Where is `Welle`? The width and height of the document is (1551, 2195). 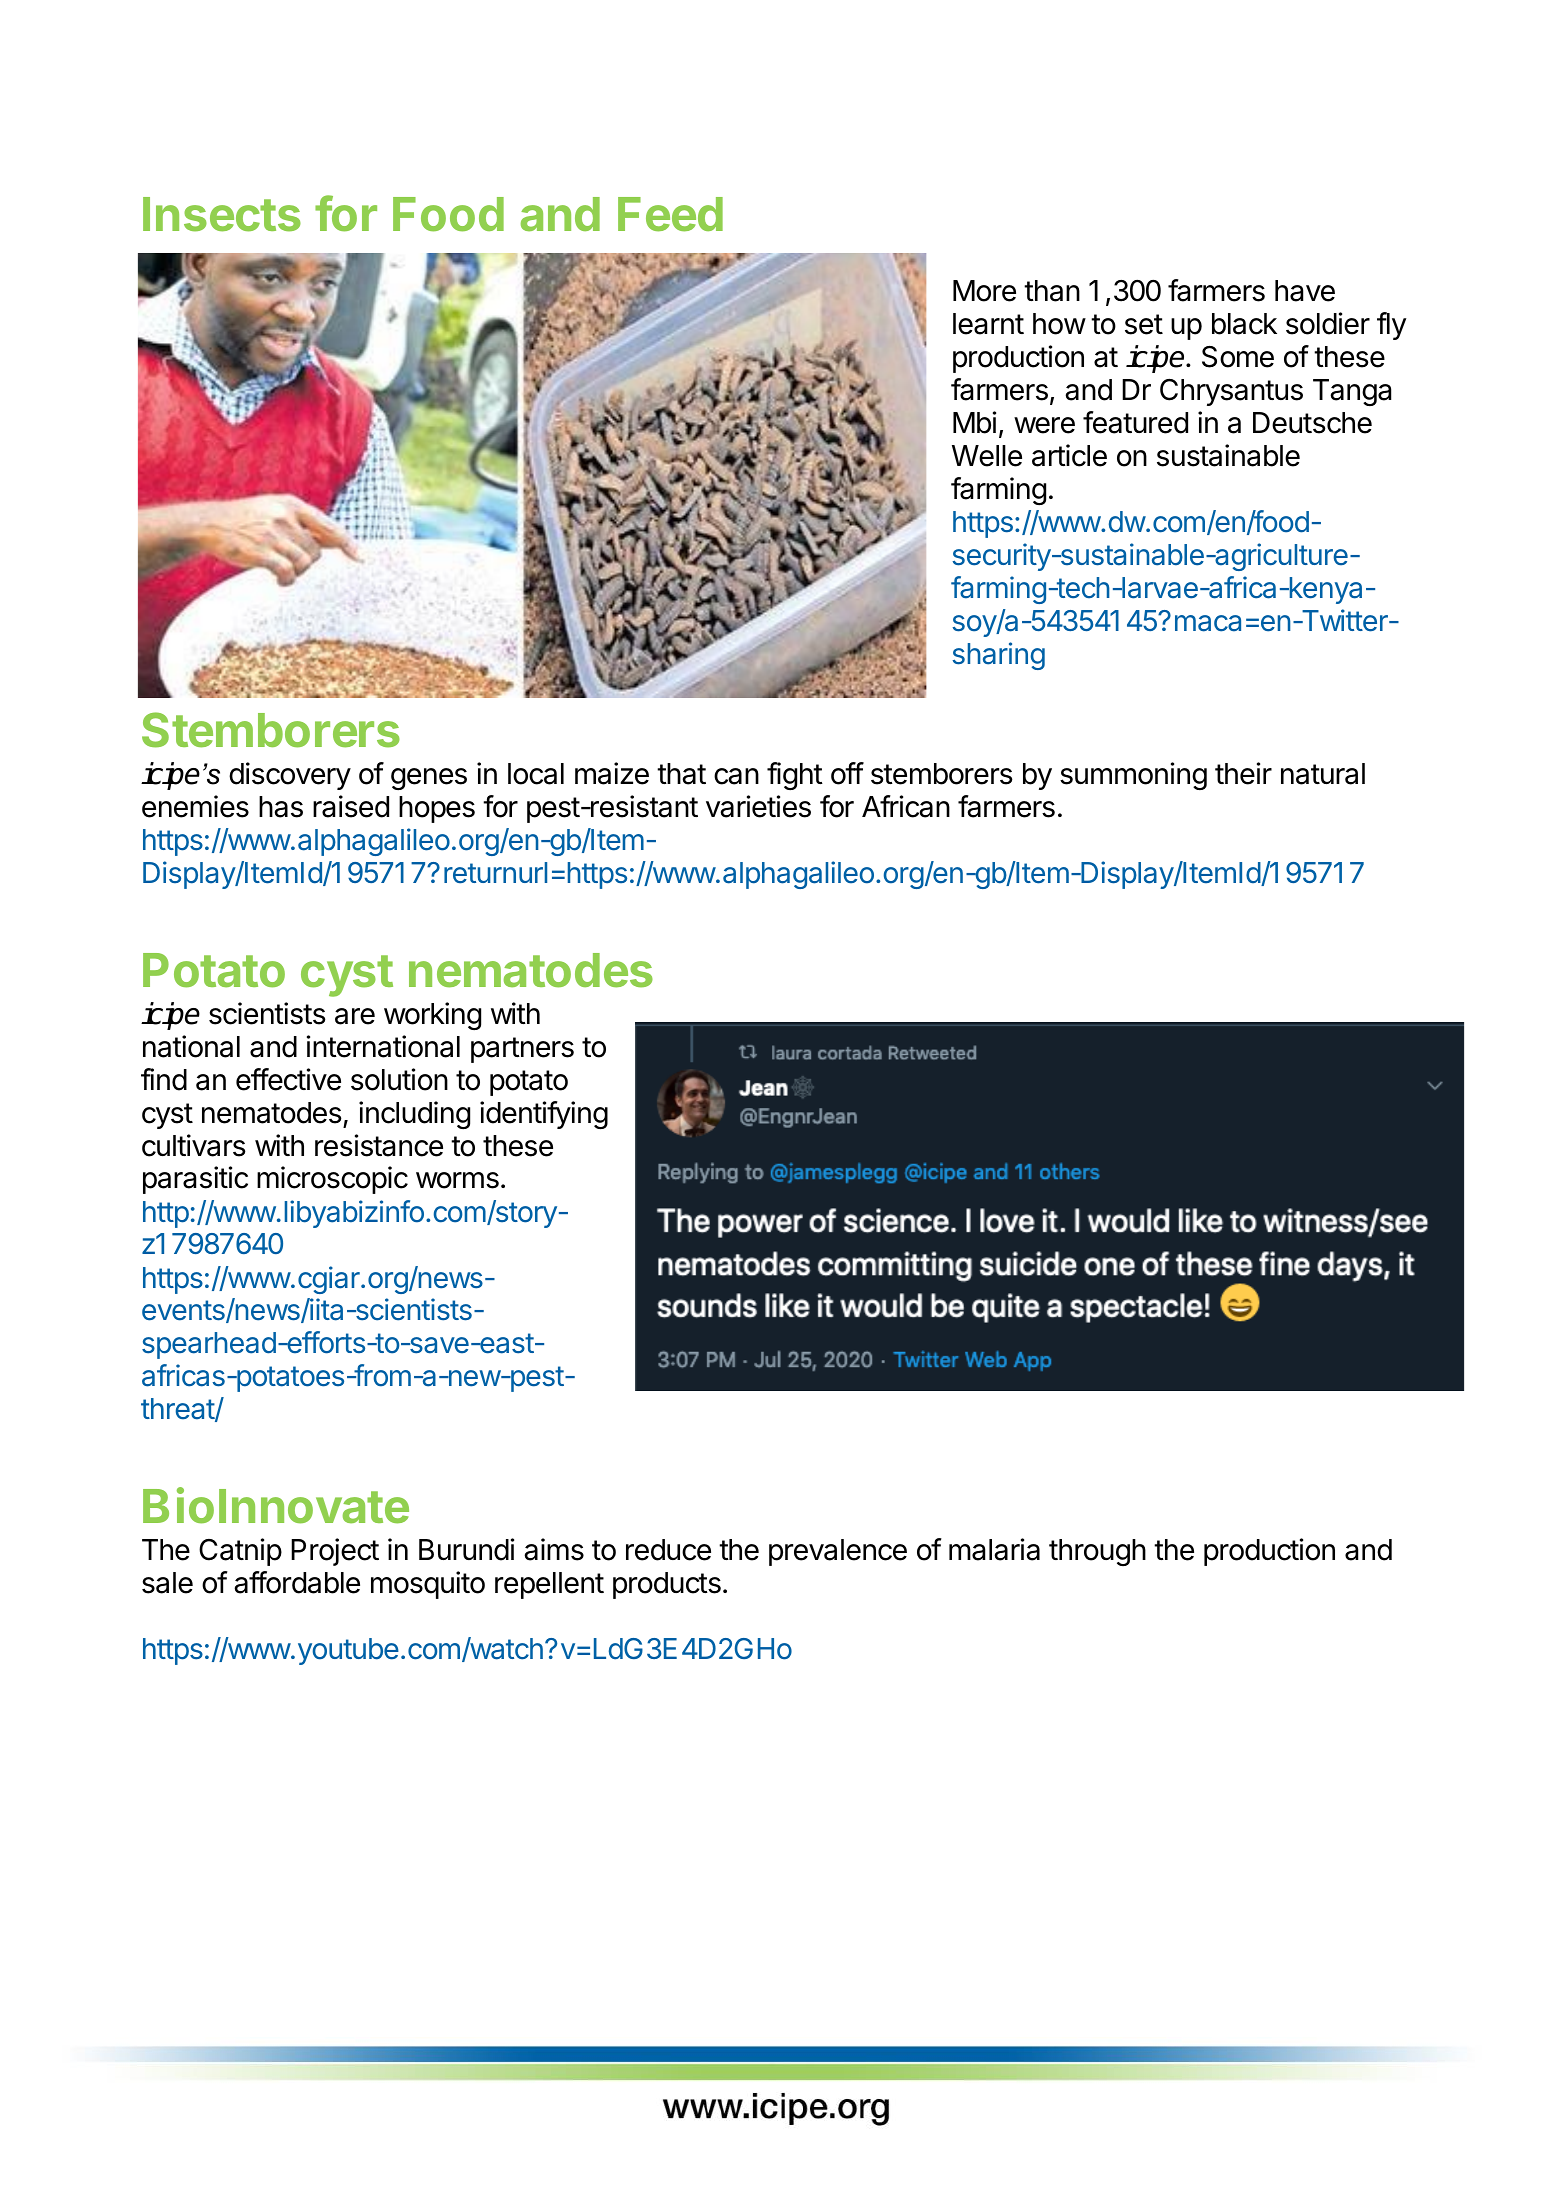
Welle is located at coordinates (987, 456).
